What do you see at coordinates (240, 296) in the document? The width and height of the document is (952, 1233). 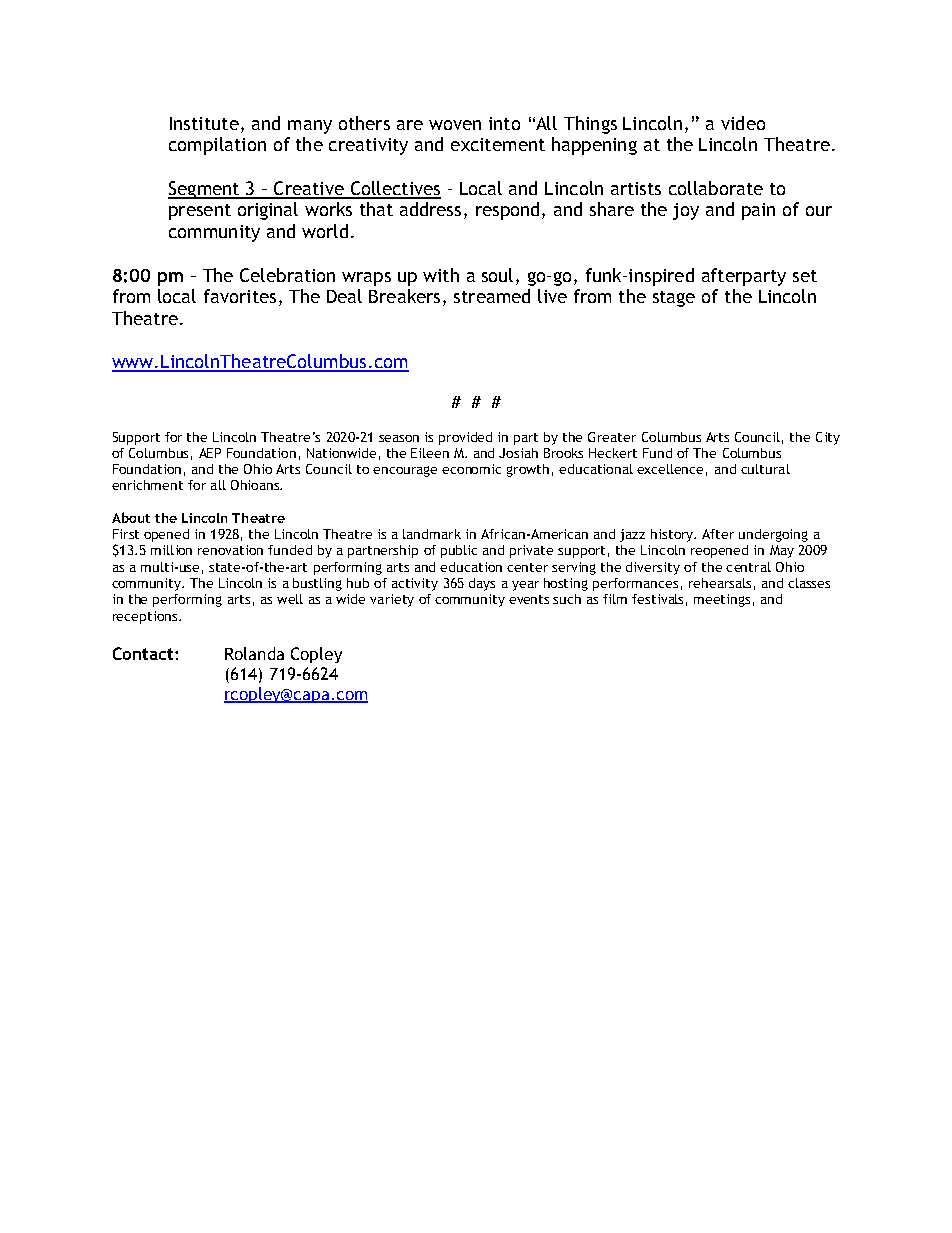 I see `favorites` at bounding box center [240, 296].
